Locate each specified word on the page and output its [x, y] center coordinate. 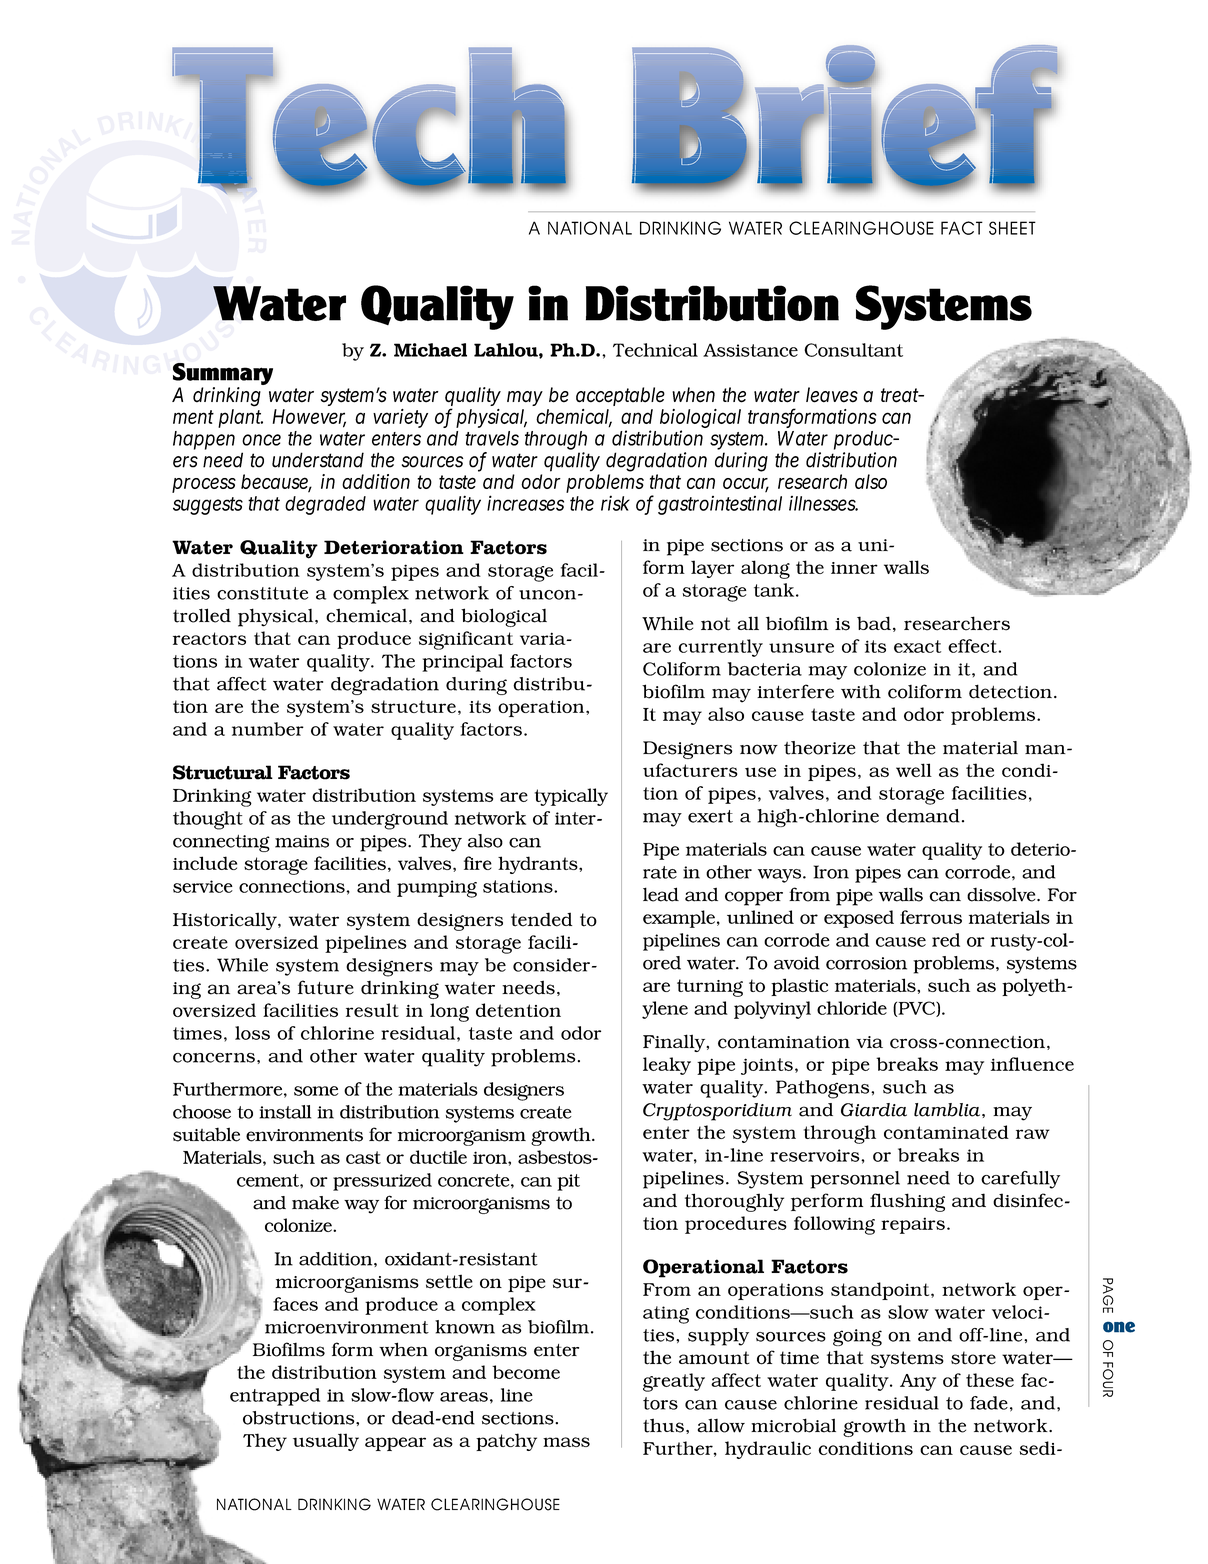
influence [1032, 1064]
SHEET [1012, 228]
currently [721, 648]
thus [663, 1425]
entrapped [275, 1397]
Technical [655, 350]
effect [973, 646]
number [268, 729]
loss [252, 1033]
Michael [430, 350]
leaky [667, 1066]
